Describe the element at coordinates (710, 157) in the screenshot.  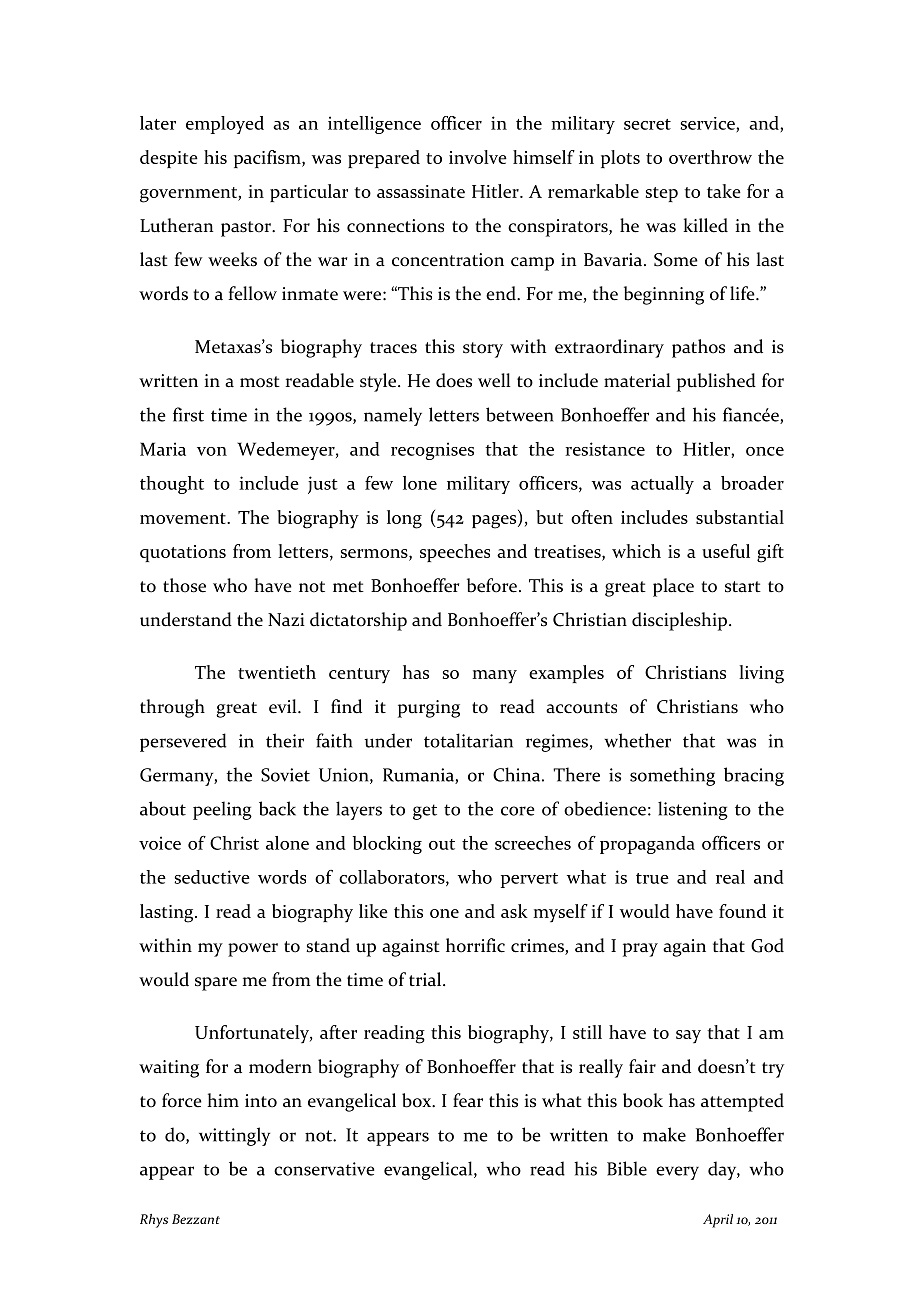
I see `overthrow` at that location.
